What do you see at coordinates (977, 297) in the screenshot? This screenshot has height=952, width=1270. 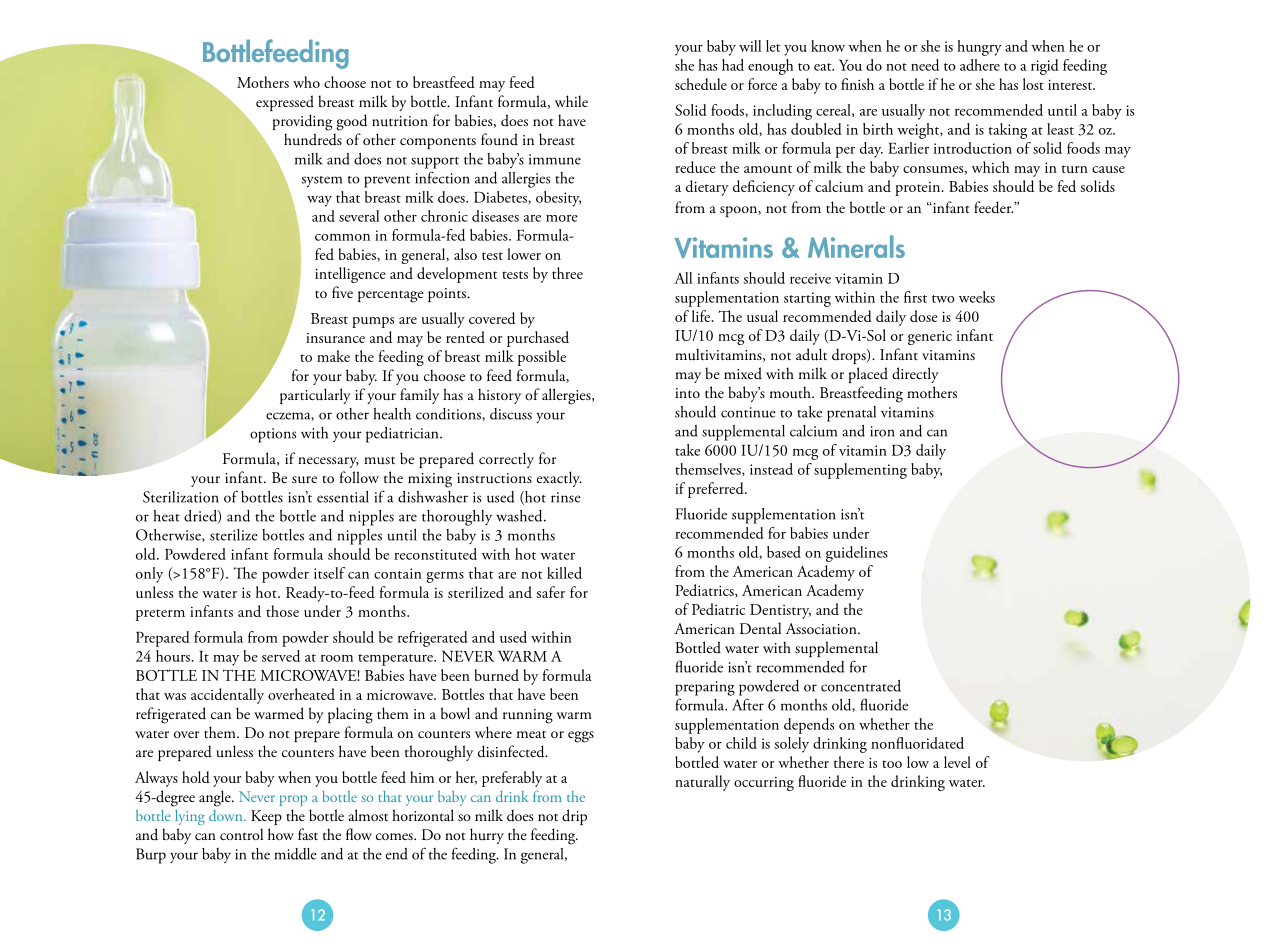 I see `weeks` at bounding box center [977, 297].
